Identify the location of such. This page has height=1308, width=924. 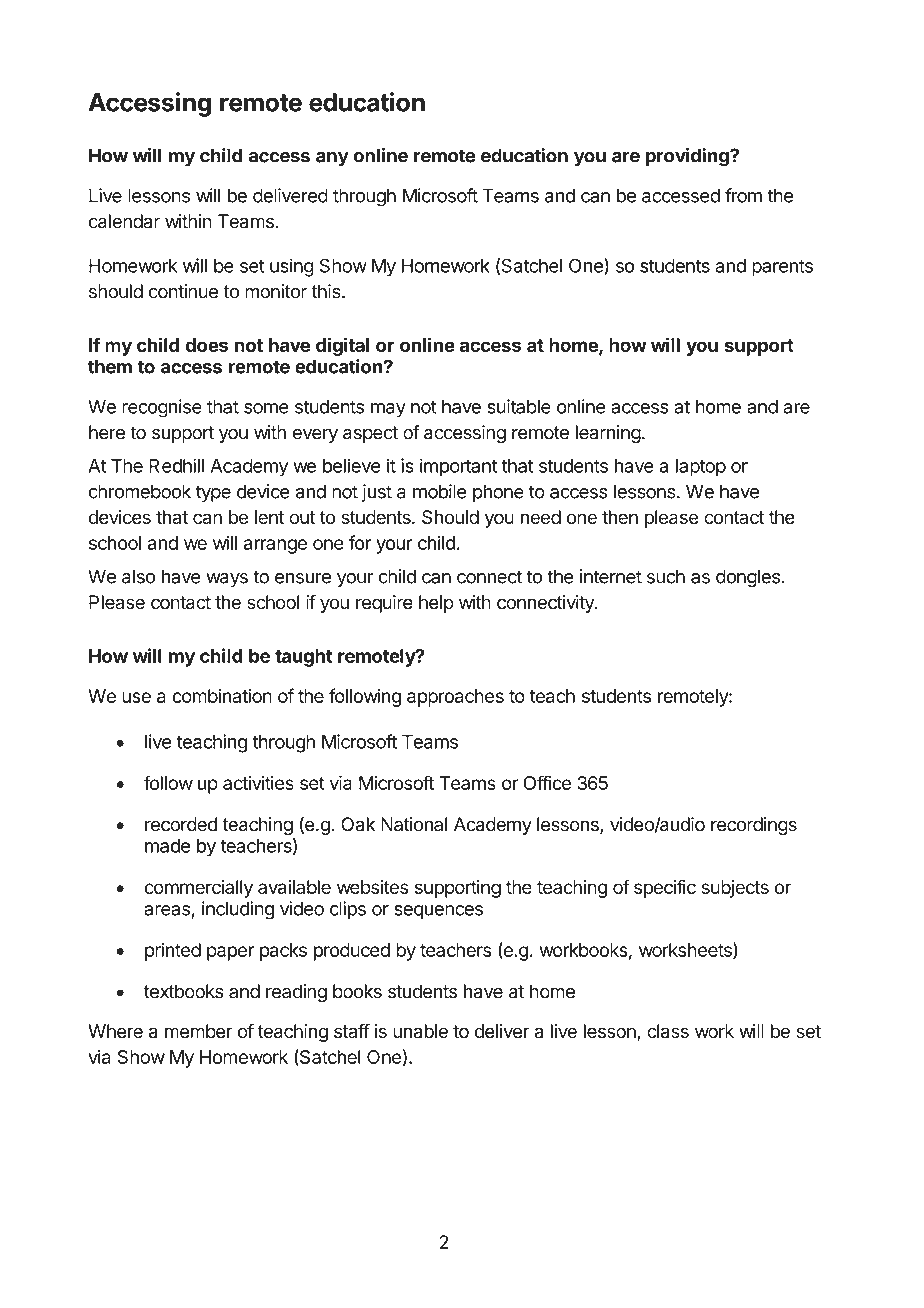
(666, 576).
